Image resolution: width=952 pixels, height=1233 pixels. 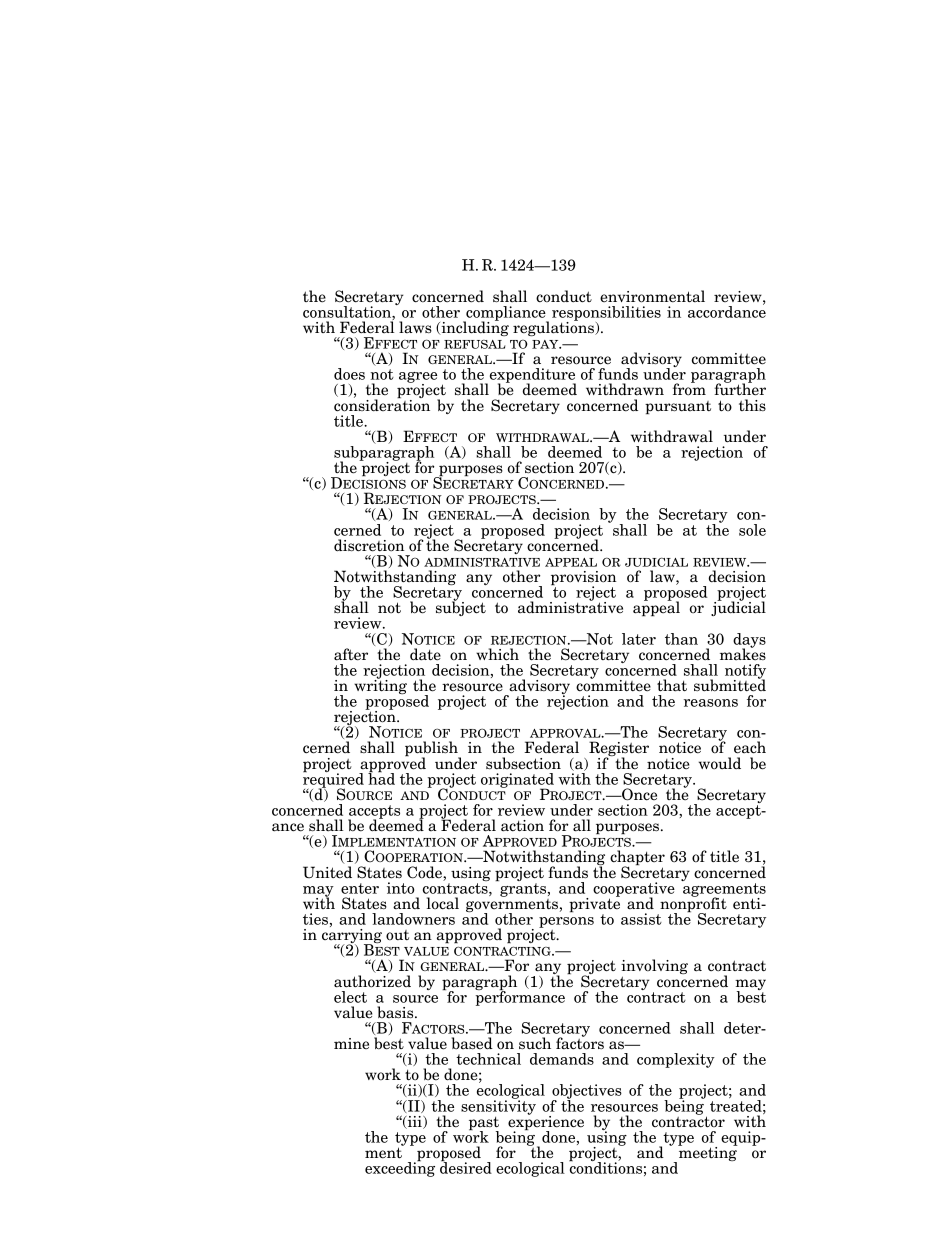 What do you see at coordinates (400, 1168) in the document?
I see `exceeding` at bounding box center [400, 1168].
